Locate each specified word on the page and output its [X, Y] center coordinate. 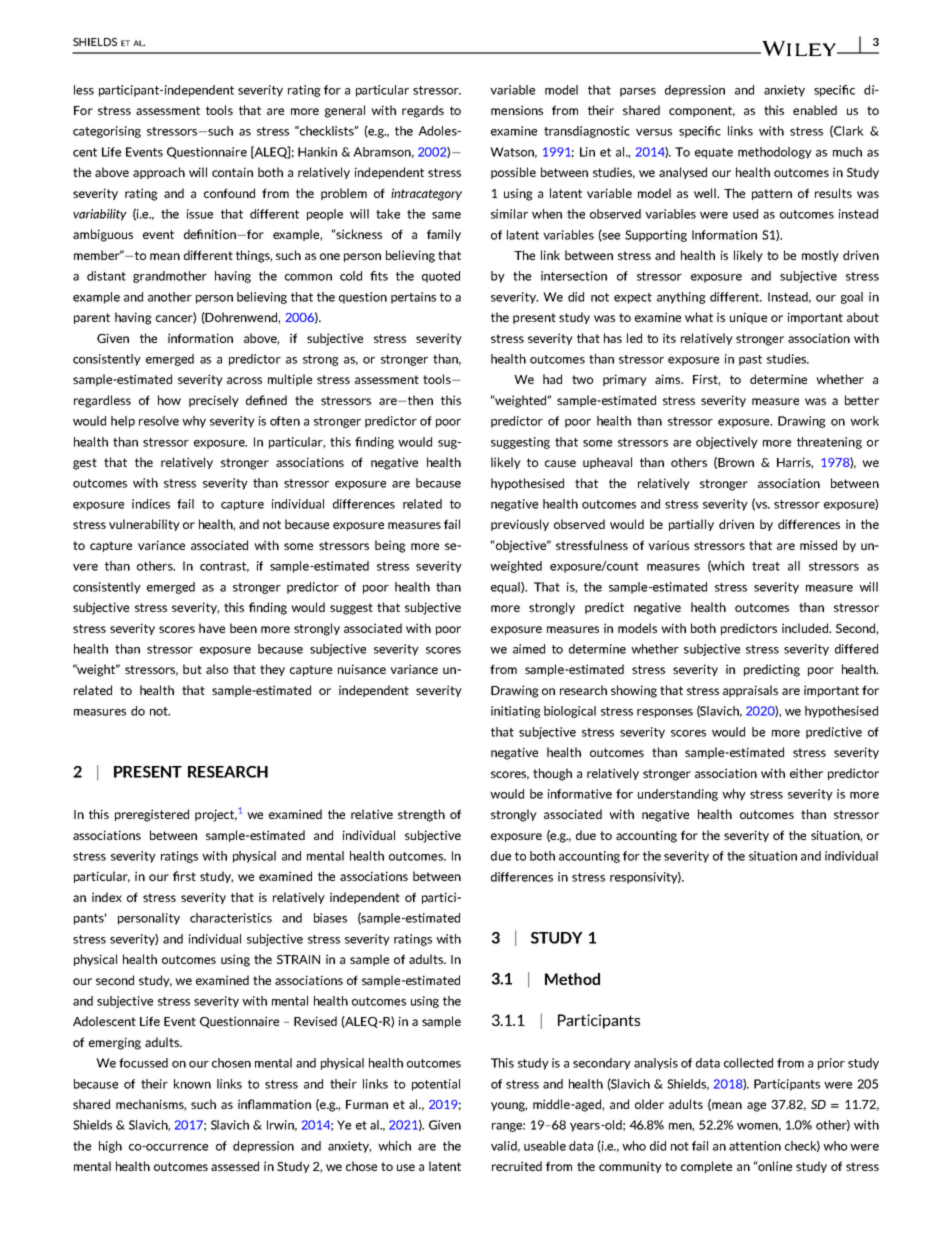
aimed [529, 649]
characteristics [231, 918]
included [806, 628]
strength [421, 815]
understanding [678, 795]
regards [423, 111]
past [750, 360]
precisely [214, 401]
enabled [815, 110]
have [212, 628]
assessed [235, 1166]
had [552, 379]
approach [159, 173]
